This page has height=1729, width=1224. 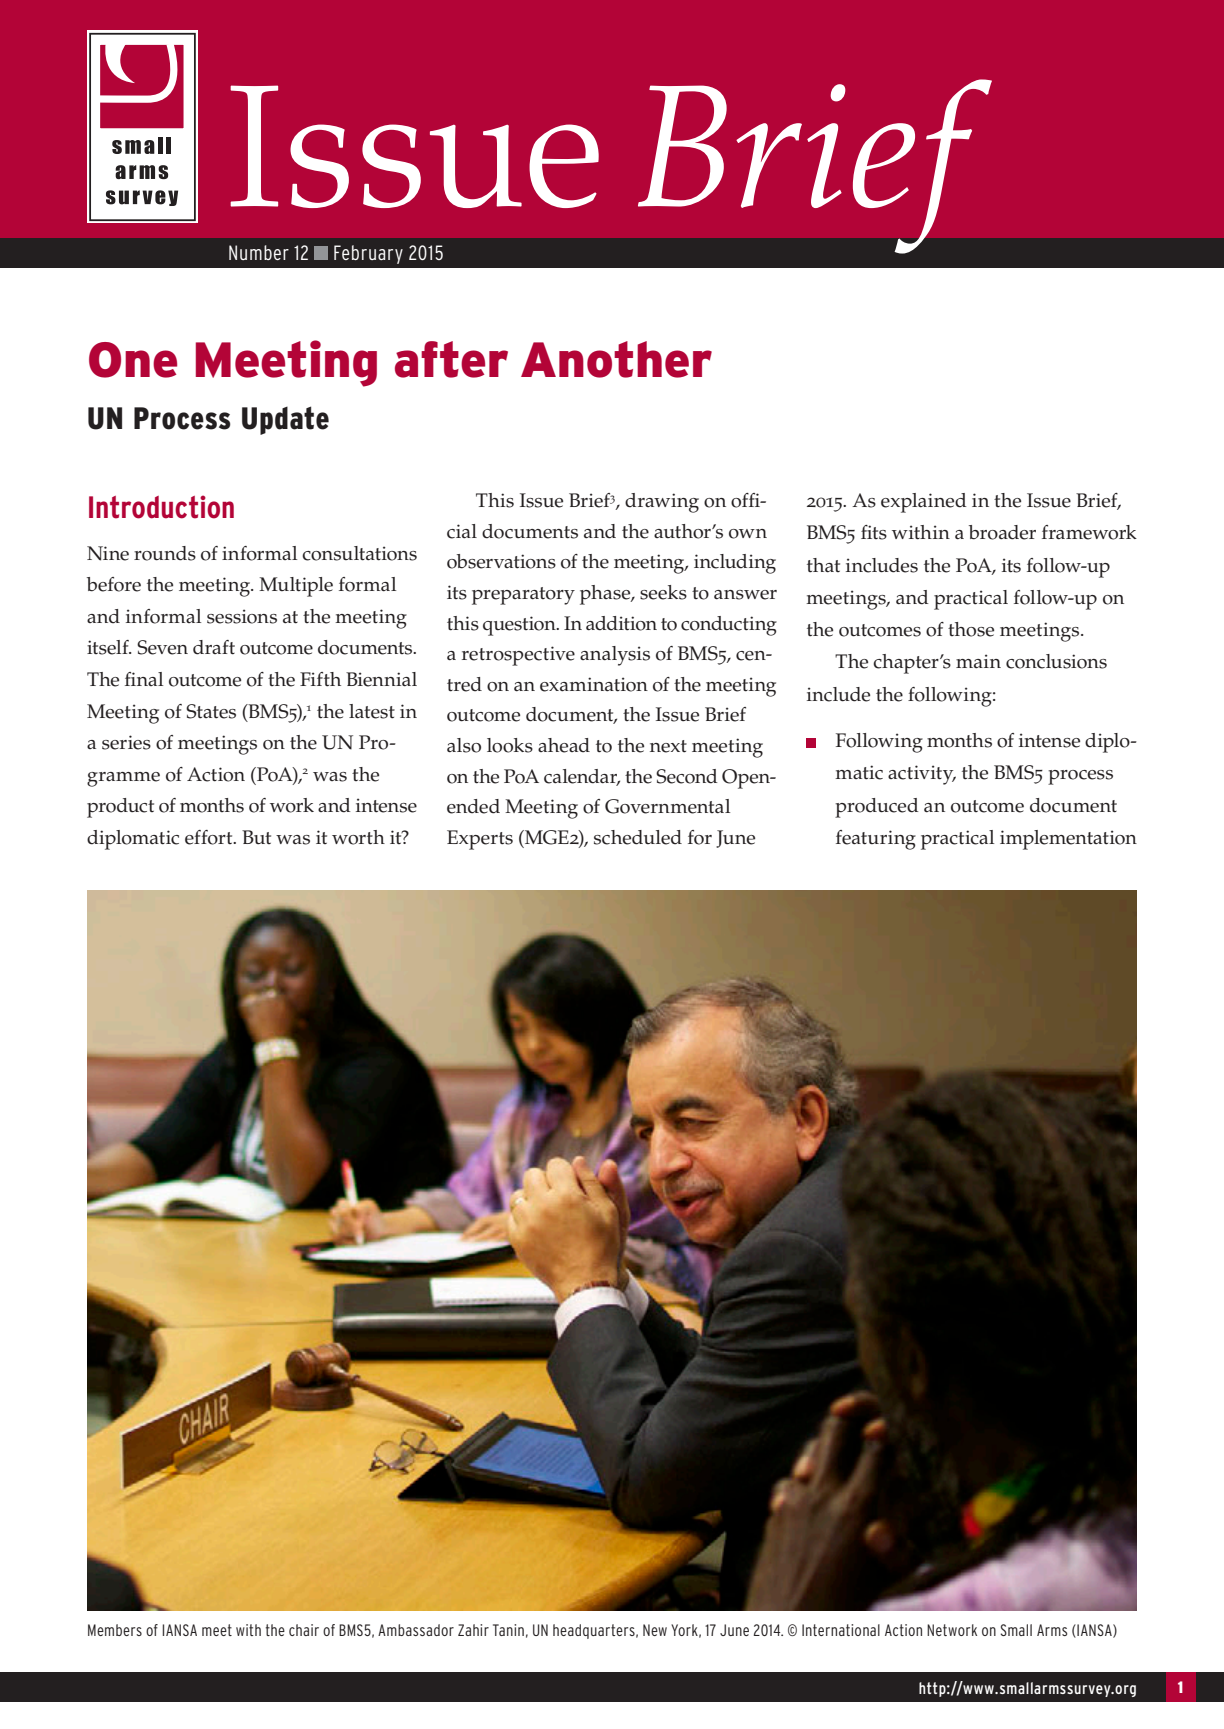 What do you see at coordinates (304, 1630) in the page?
I see `chair` at bounding box center [304, 1630].
